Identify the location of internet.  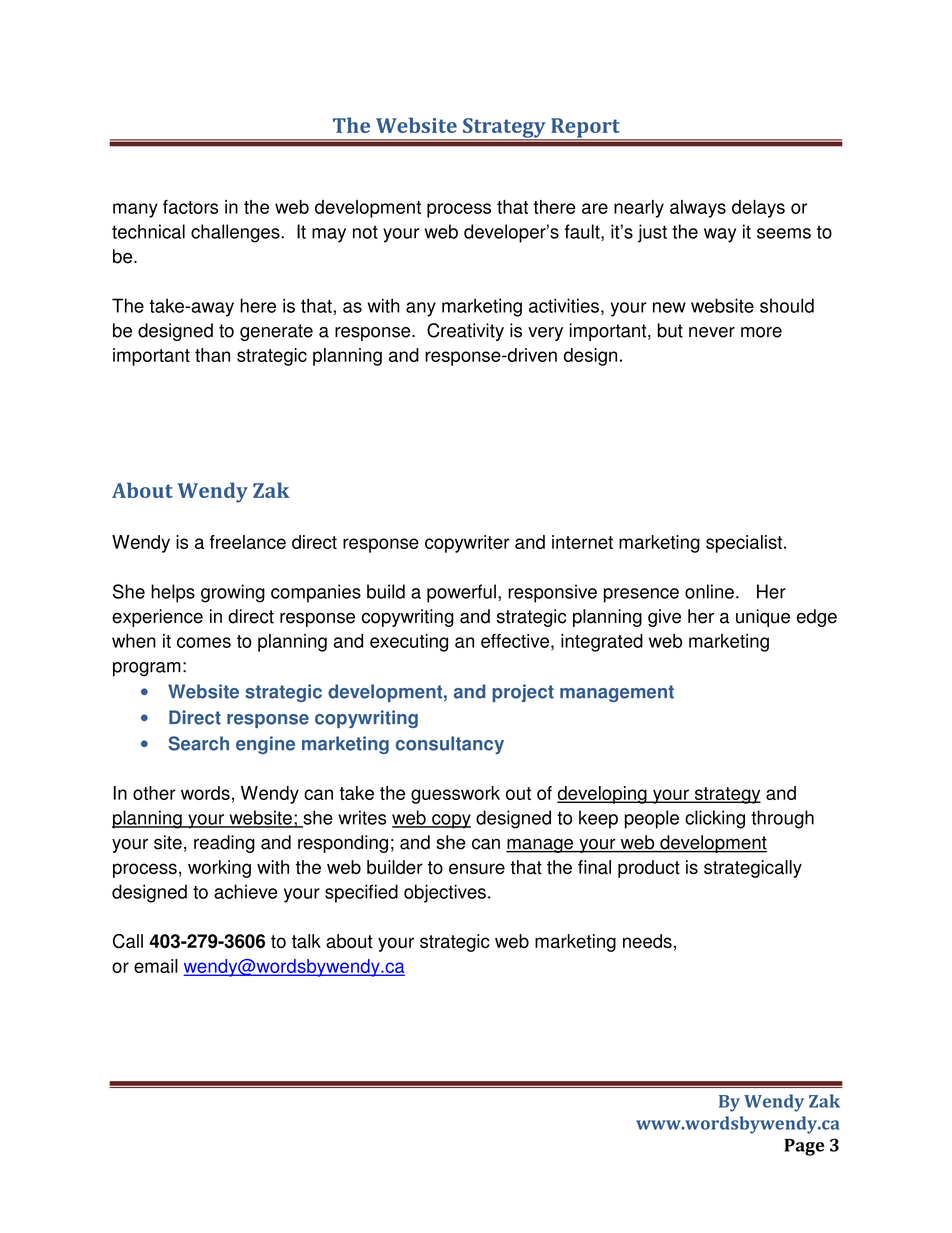
(582, 542).
